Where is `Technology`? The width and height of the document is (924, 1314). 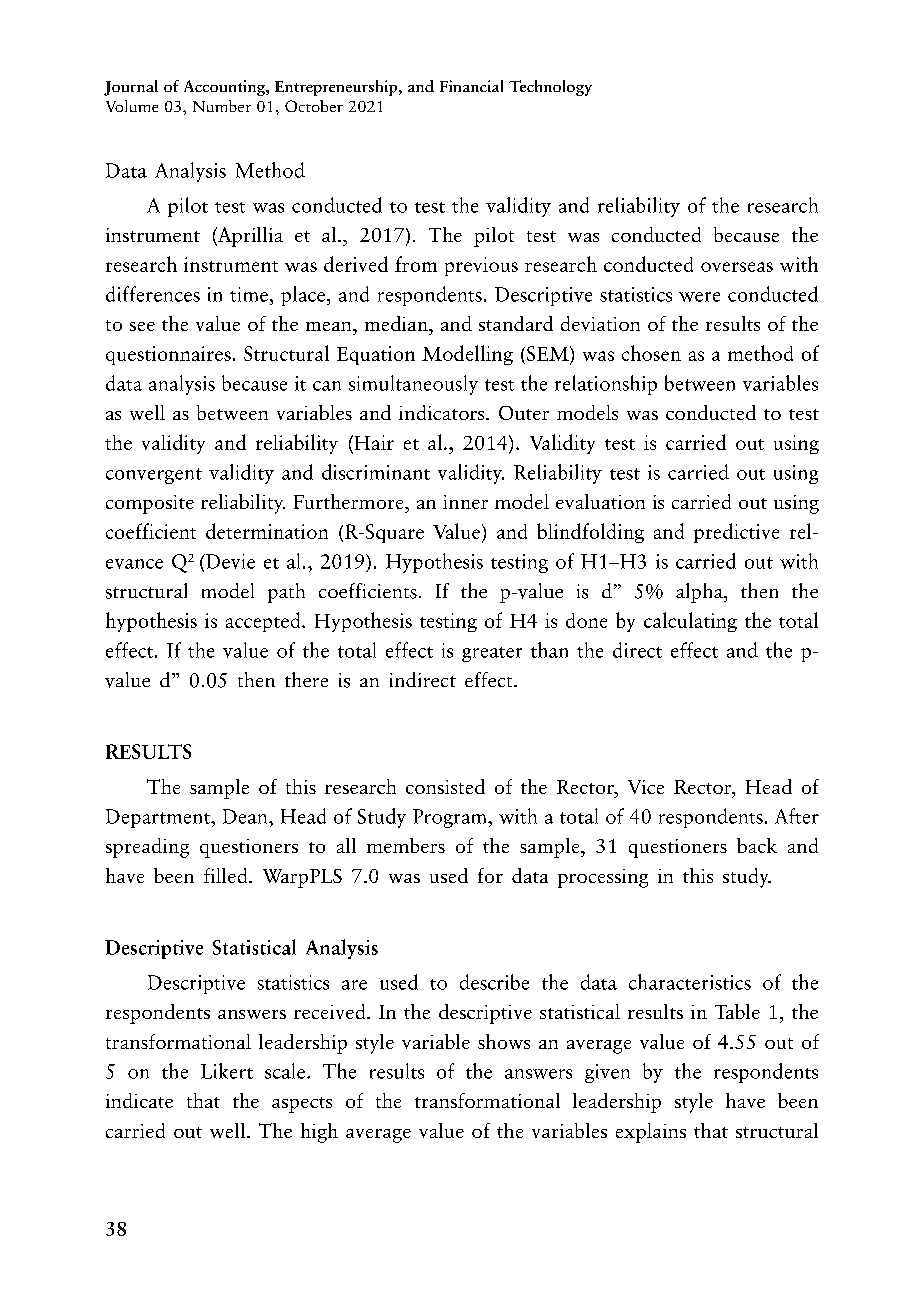 Technology is located at coordinates (550, 88).
